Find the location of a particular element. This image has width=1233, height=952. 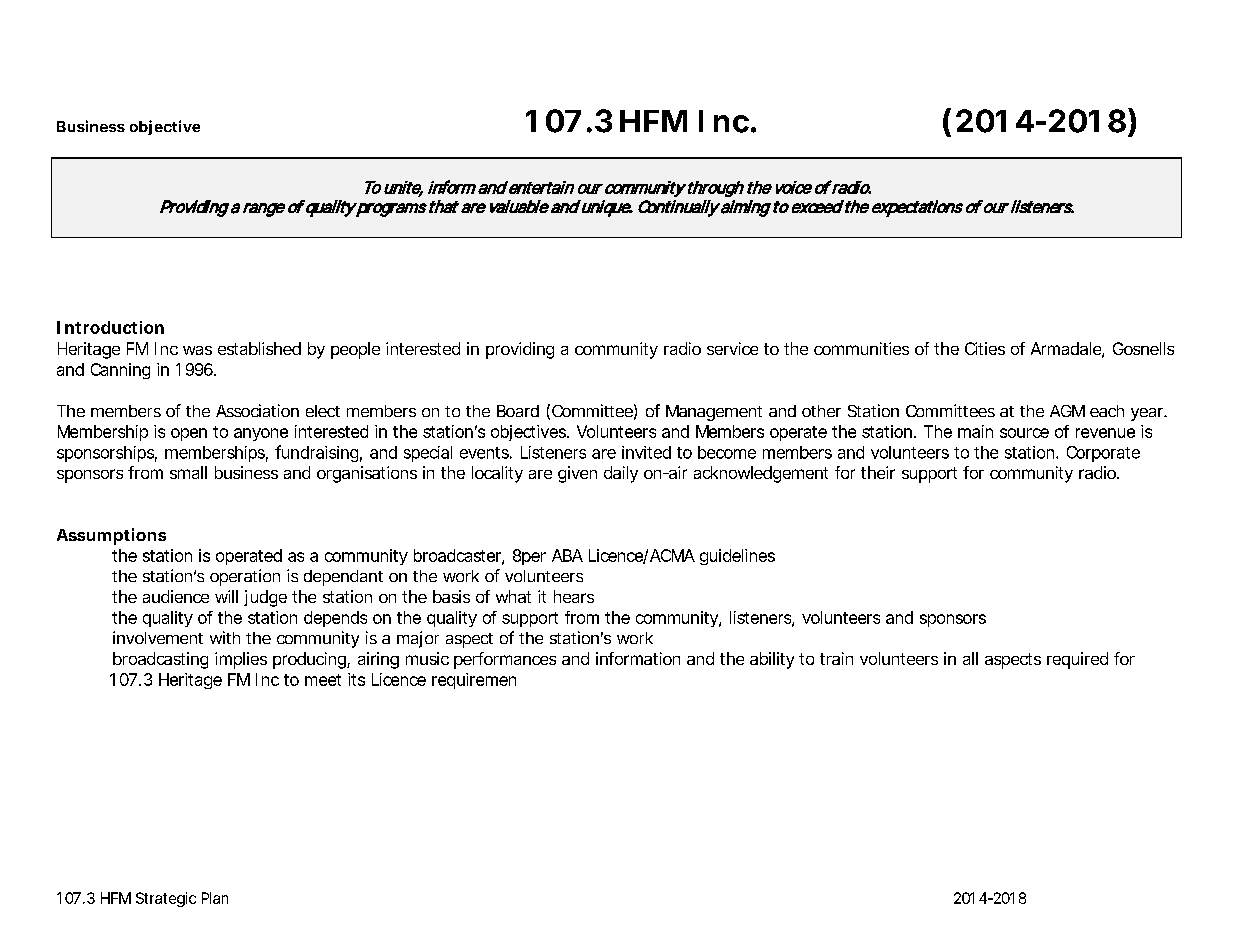

established is located at coordinates (259, 348).
